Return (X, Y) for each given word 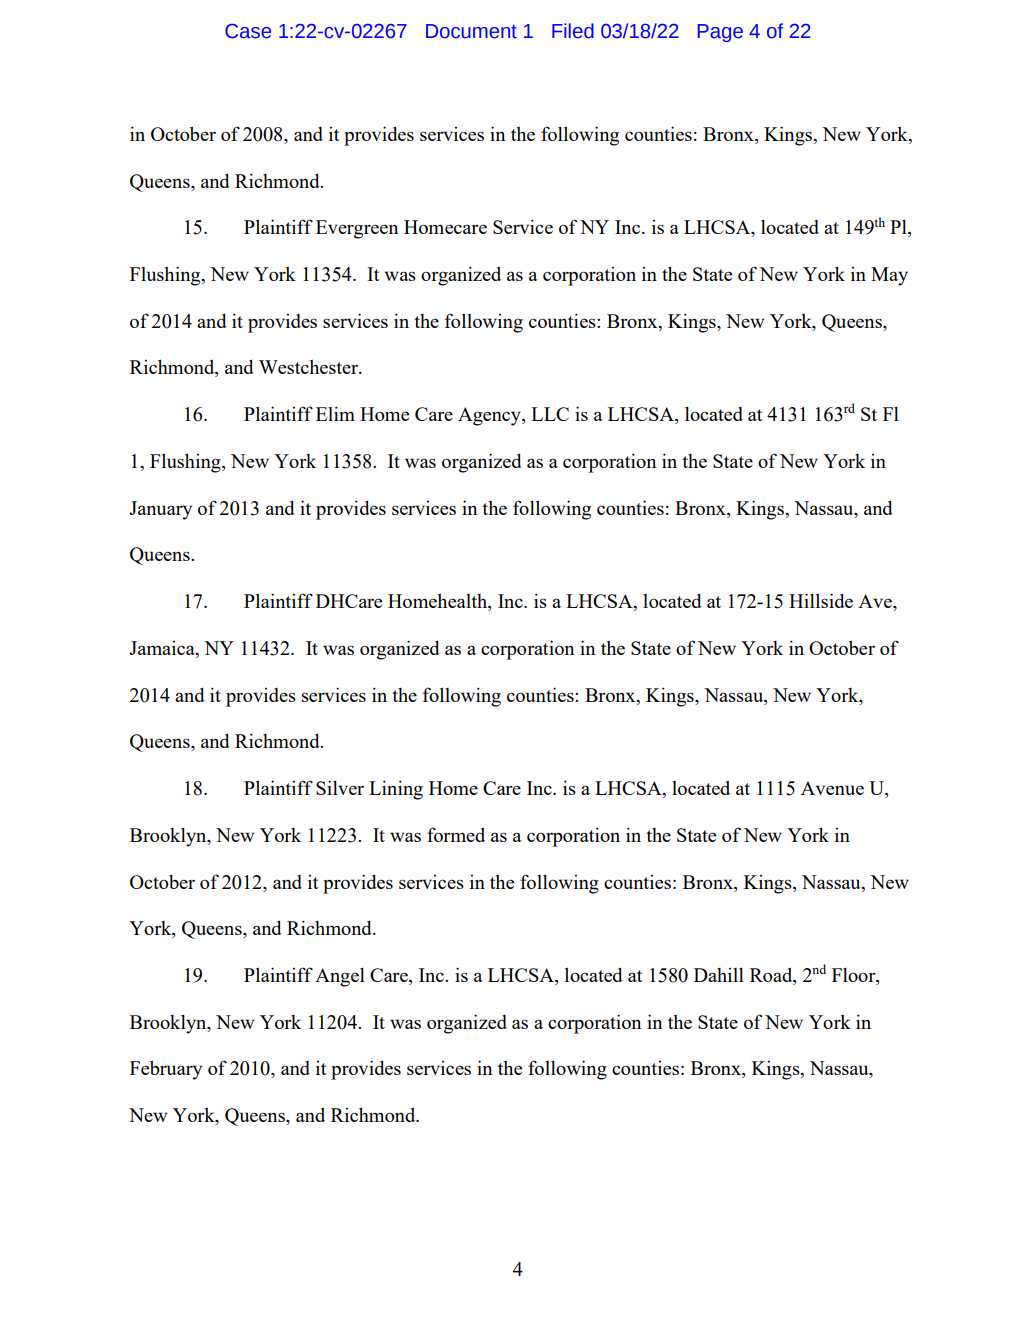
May (889, 276)
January (160, 510)
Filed (573, 31)
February (166, 1070)
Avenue (832, 788)
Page (720, 33)
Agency (490, 416)
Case (248, 31)
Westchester (310, 367)
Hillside (821, 600)
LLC (550, 414)
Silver (340, 787)
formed (456, 834)
